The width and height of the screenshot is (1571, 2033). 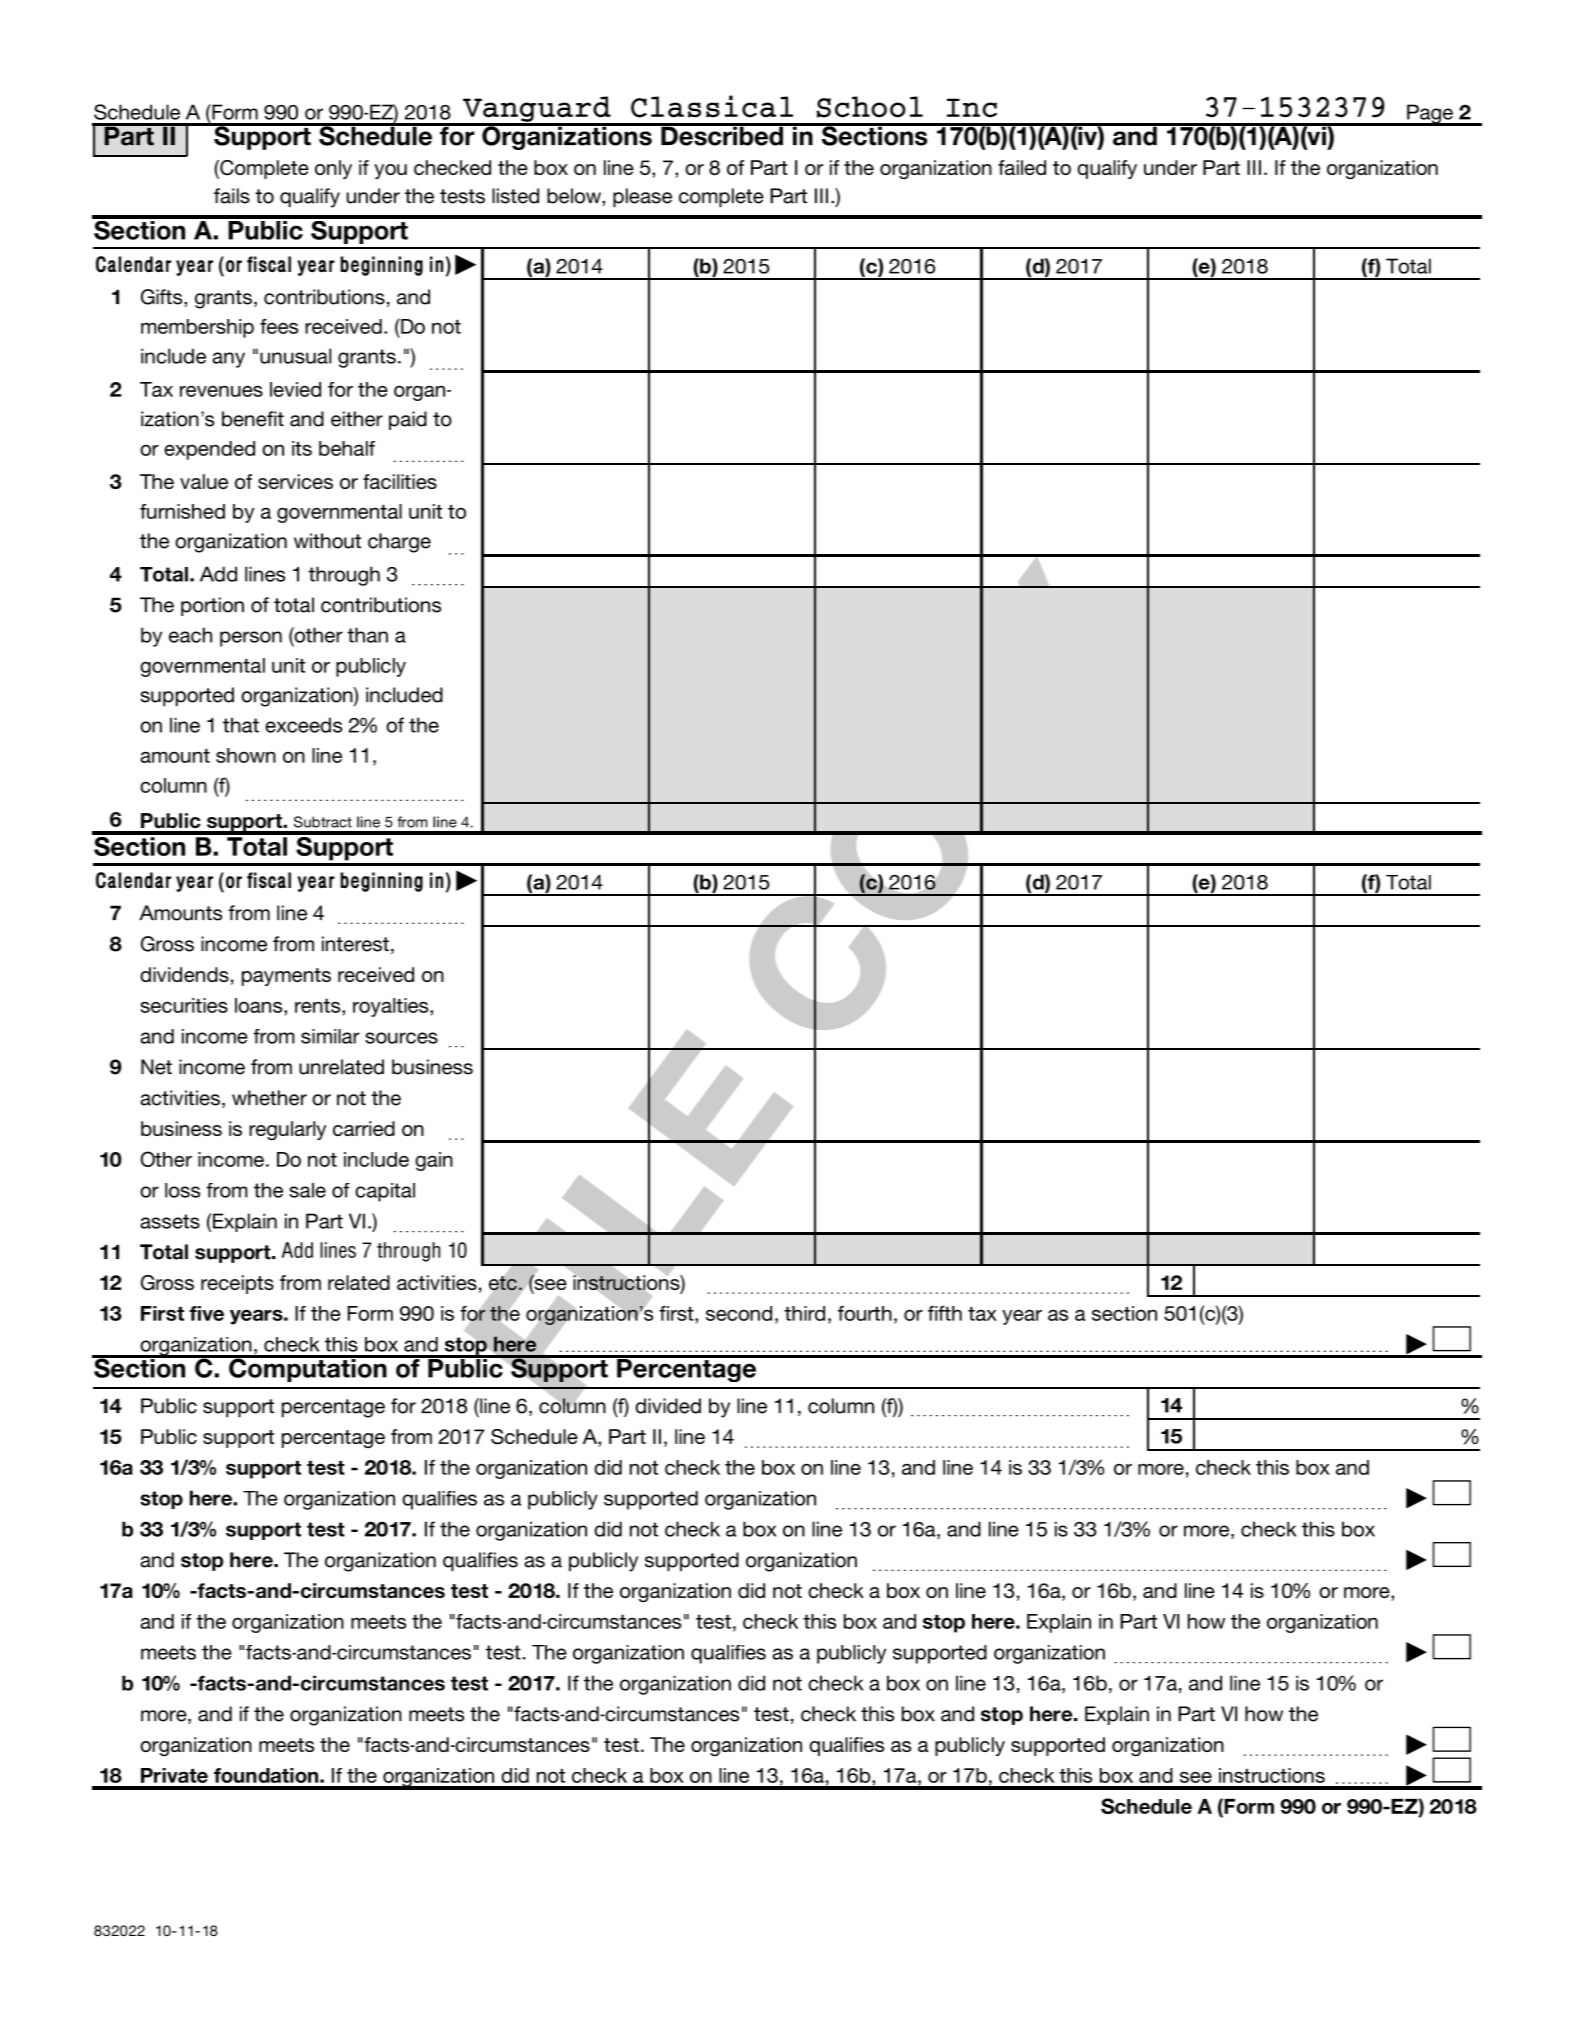 I want to click on Described, so click(x=722, y=135).
